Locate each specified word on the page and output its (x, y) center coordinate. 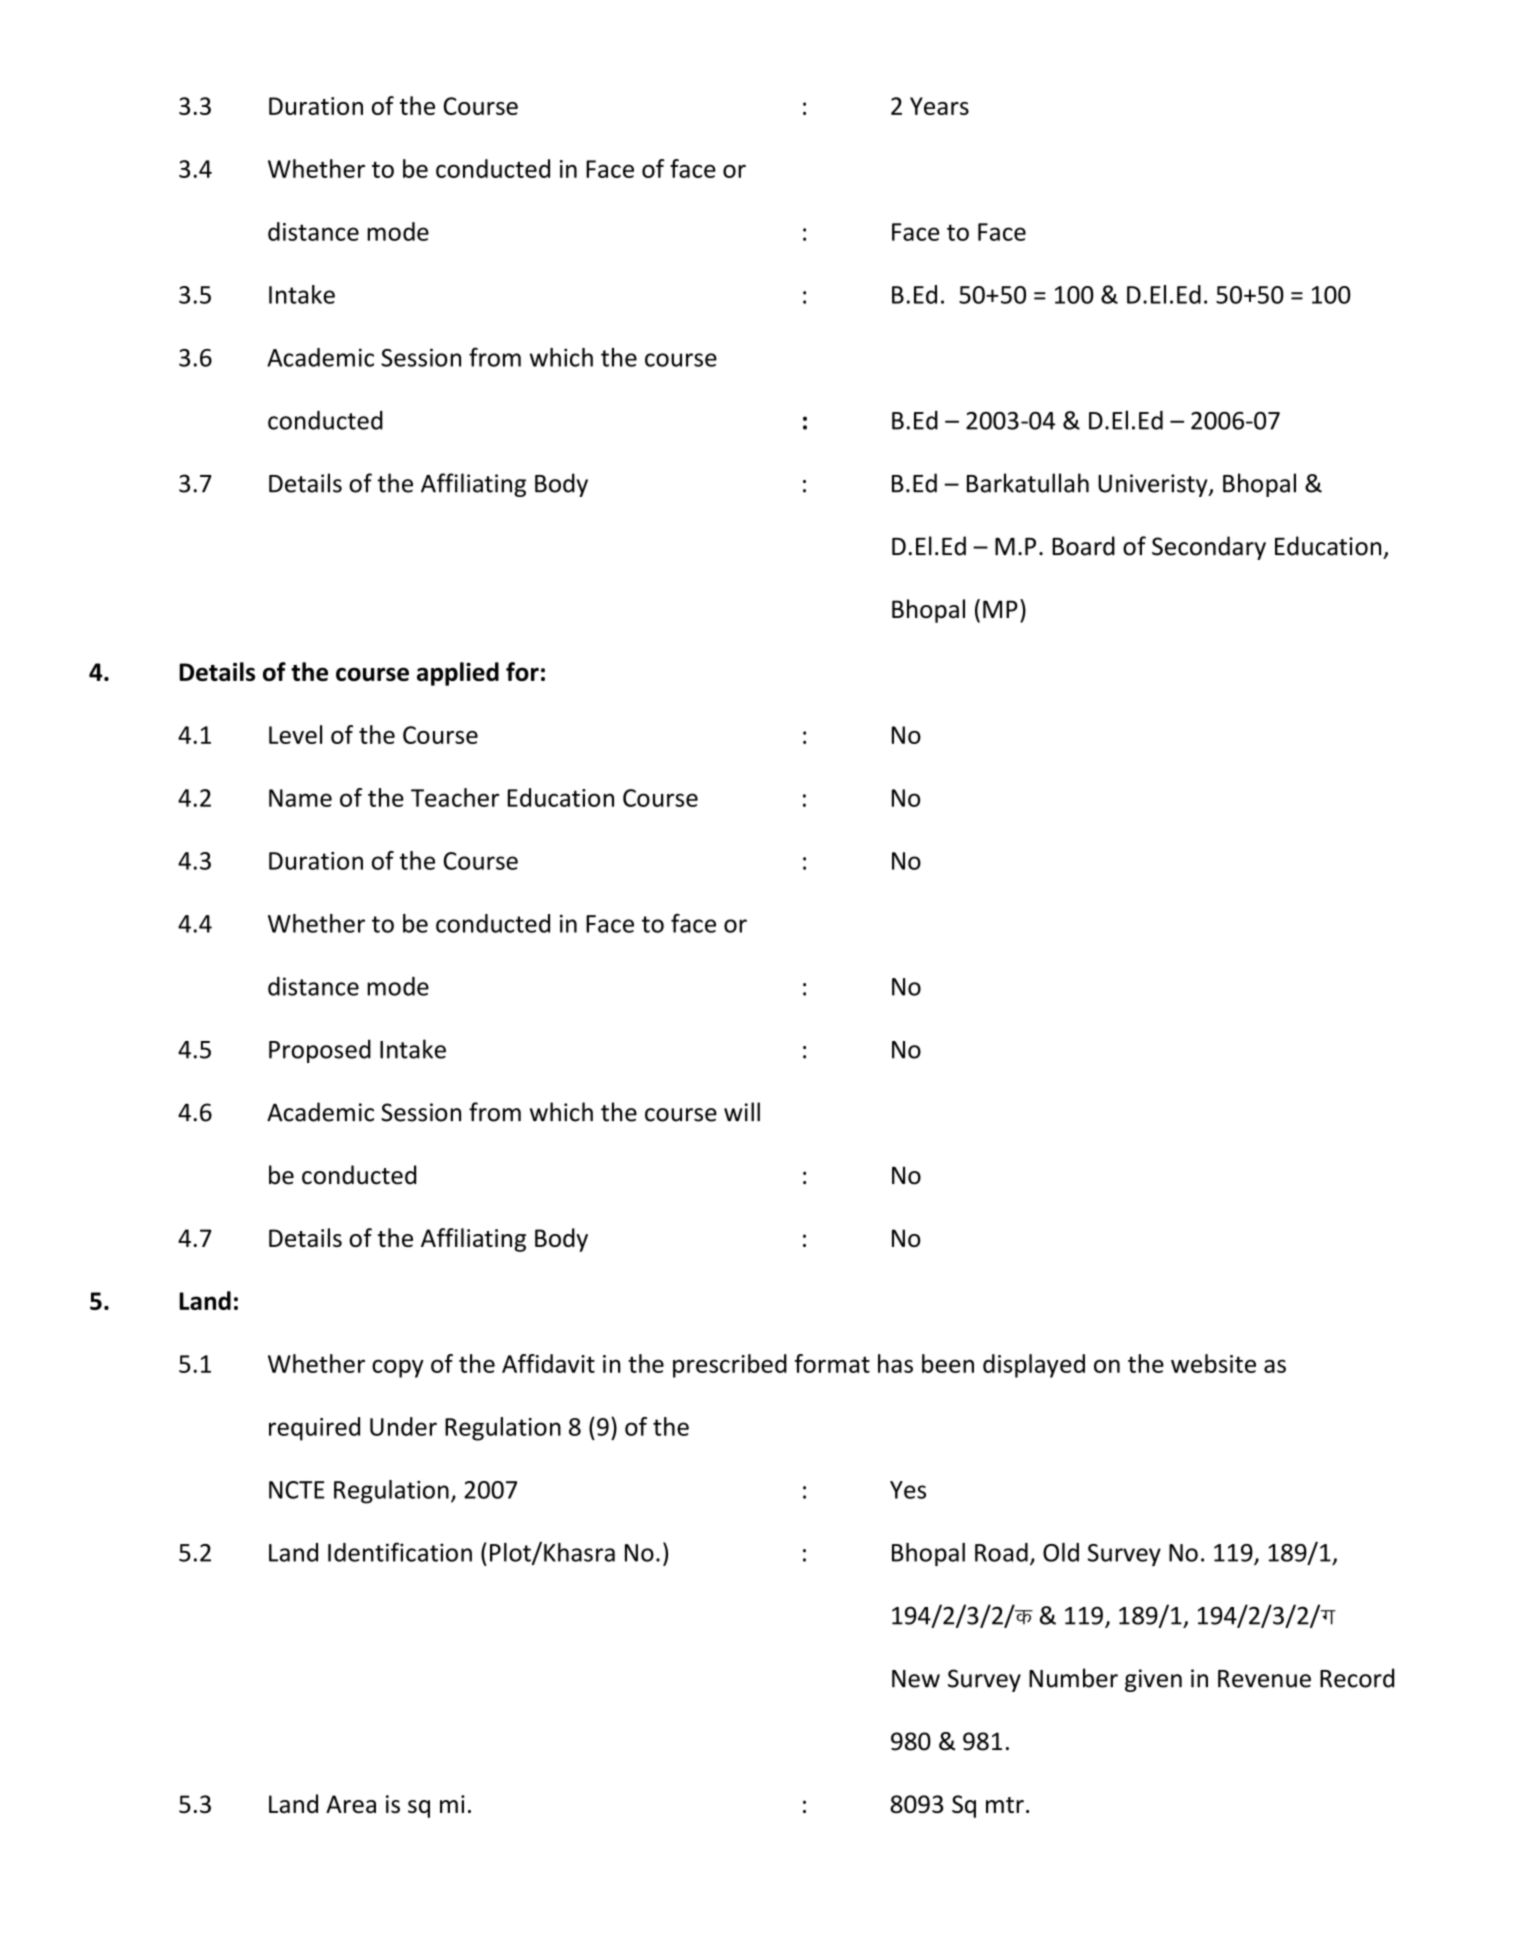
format (832, 1363)
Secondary (1209, 548)
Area (351, 1804)
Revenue (1264, 1679)
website (1213, 1363)
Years (939, 106)
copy (398, 1368)
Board (1083, 546)
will (742, 1111)
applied (458, 674)
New (916, 1679)
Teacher (455, 797)
